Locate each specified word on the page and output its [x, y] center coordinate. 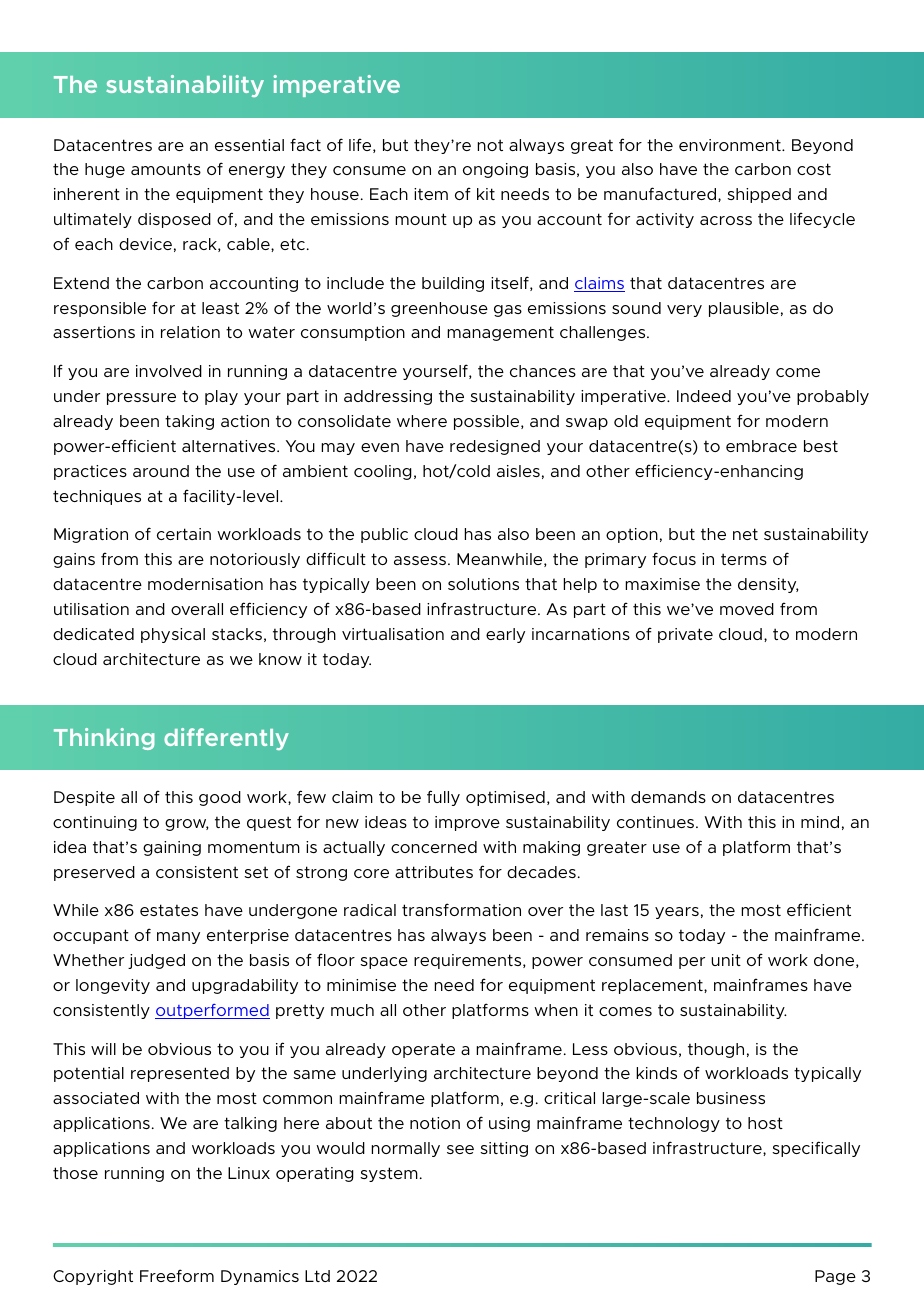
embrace [761, 446]
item [431, 194]
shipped [759, 195]
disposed [174, 220]
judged [156, 961]
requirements [469, 961]
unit [726, 960]
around [161, 471]
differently [226, 739]
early [505, 635]
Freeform [177, 1275]
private [685, 635]
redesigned [495, 447]
